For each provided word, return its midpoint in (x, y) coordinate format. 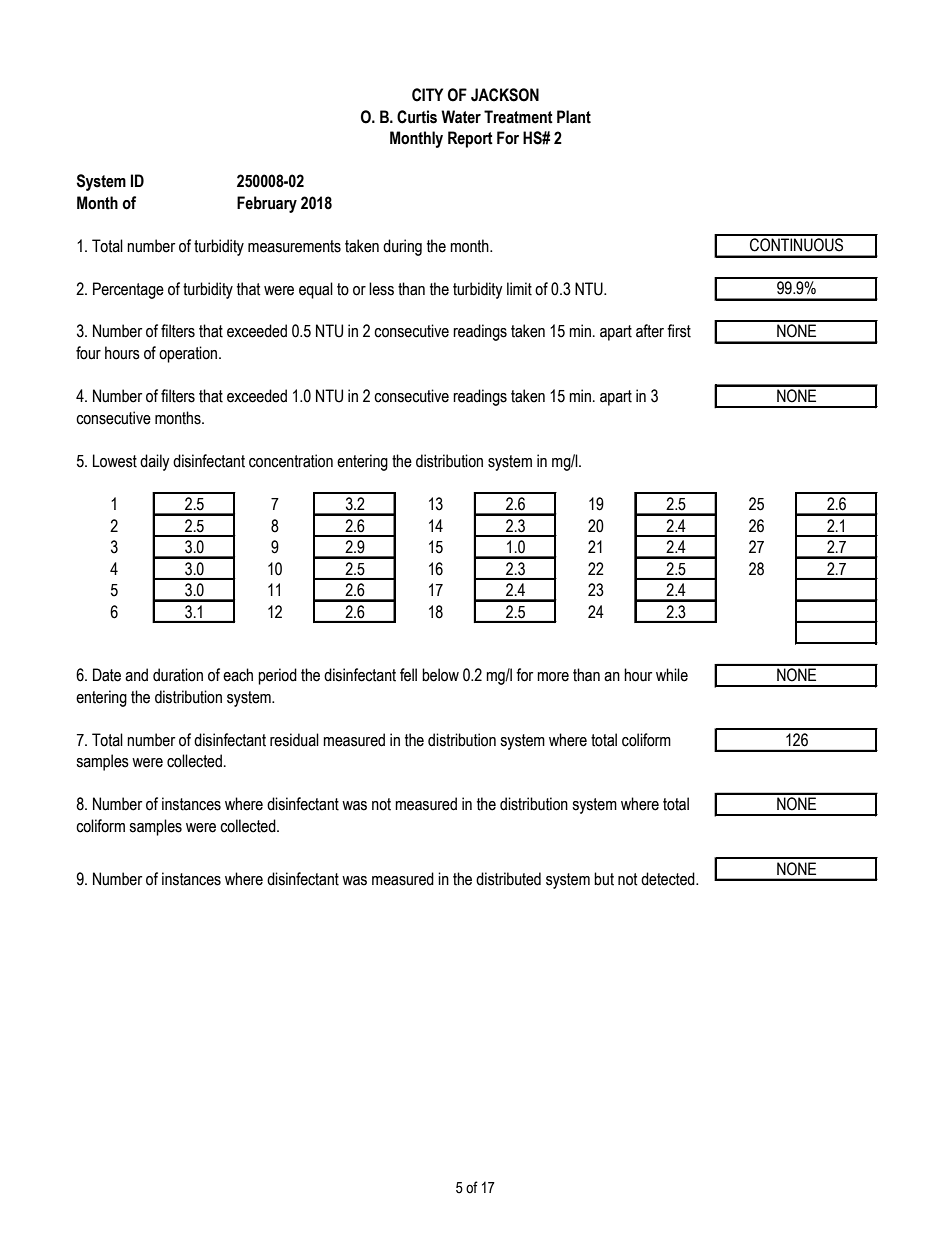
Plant (574, 117)
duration (178, 675)
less (381, 289)
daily (155, 462)
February (267, 204)
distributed (508, 879)
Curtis (417, 117)
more (553, 677)
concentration (291, 461)
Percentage (128, 290)
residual (294, 740)
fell (408, 675)
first (679, 331)
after (650, 331)
